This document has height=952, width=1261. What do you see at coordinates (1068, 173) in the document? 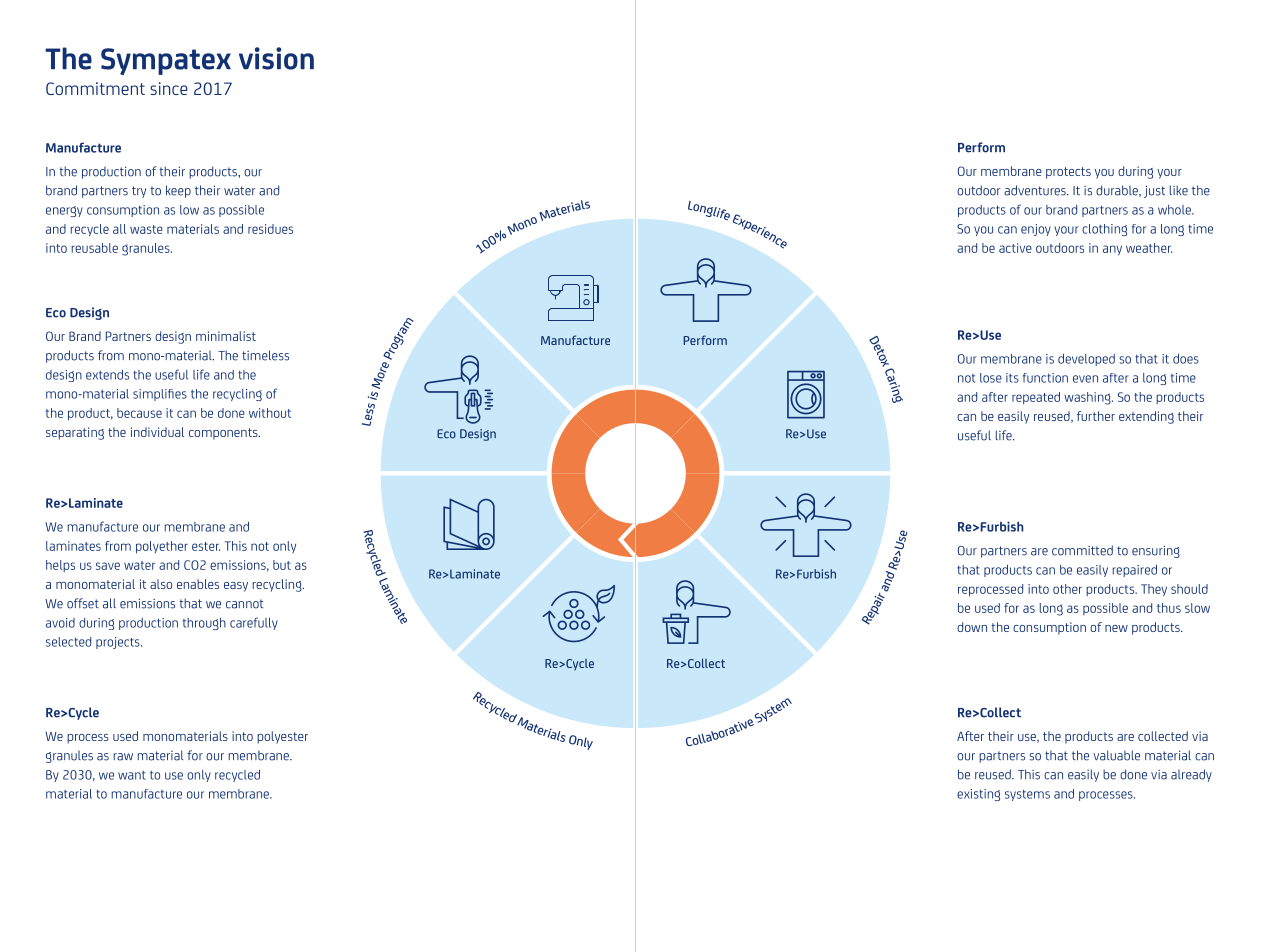
I see `protects` at bounding box center [1068, 173].
